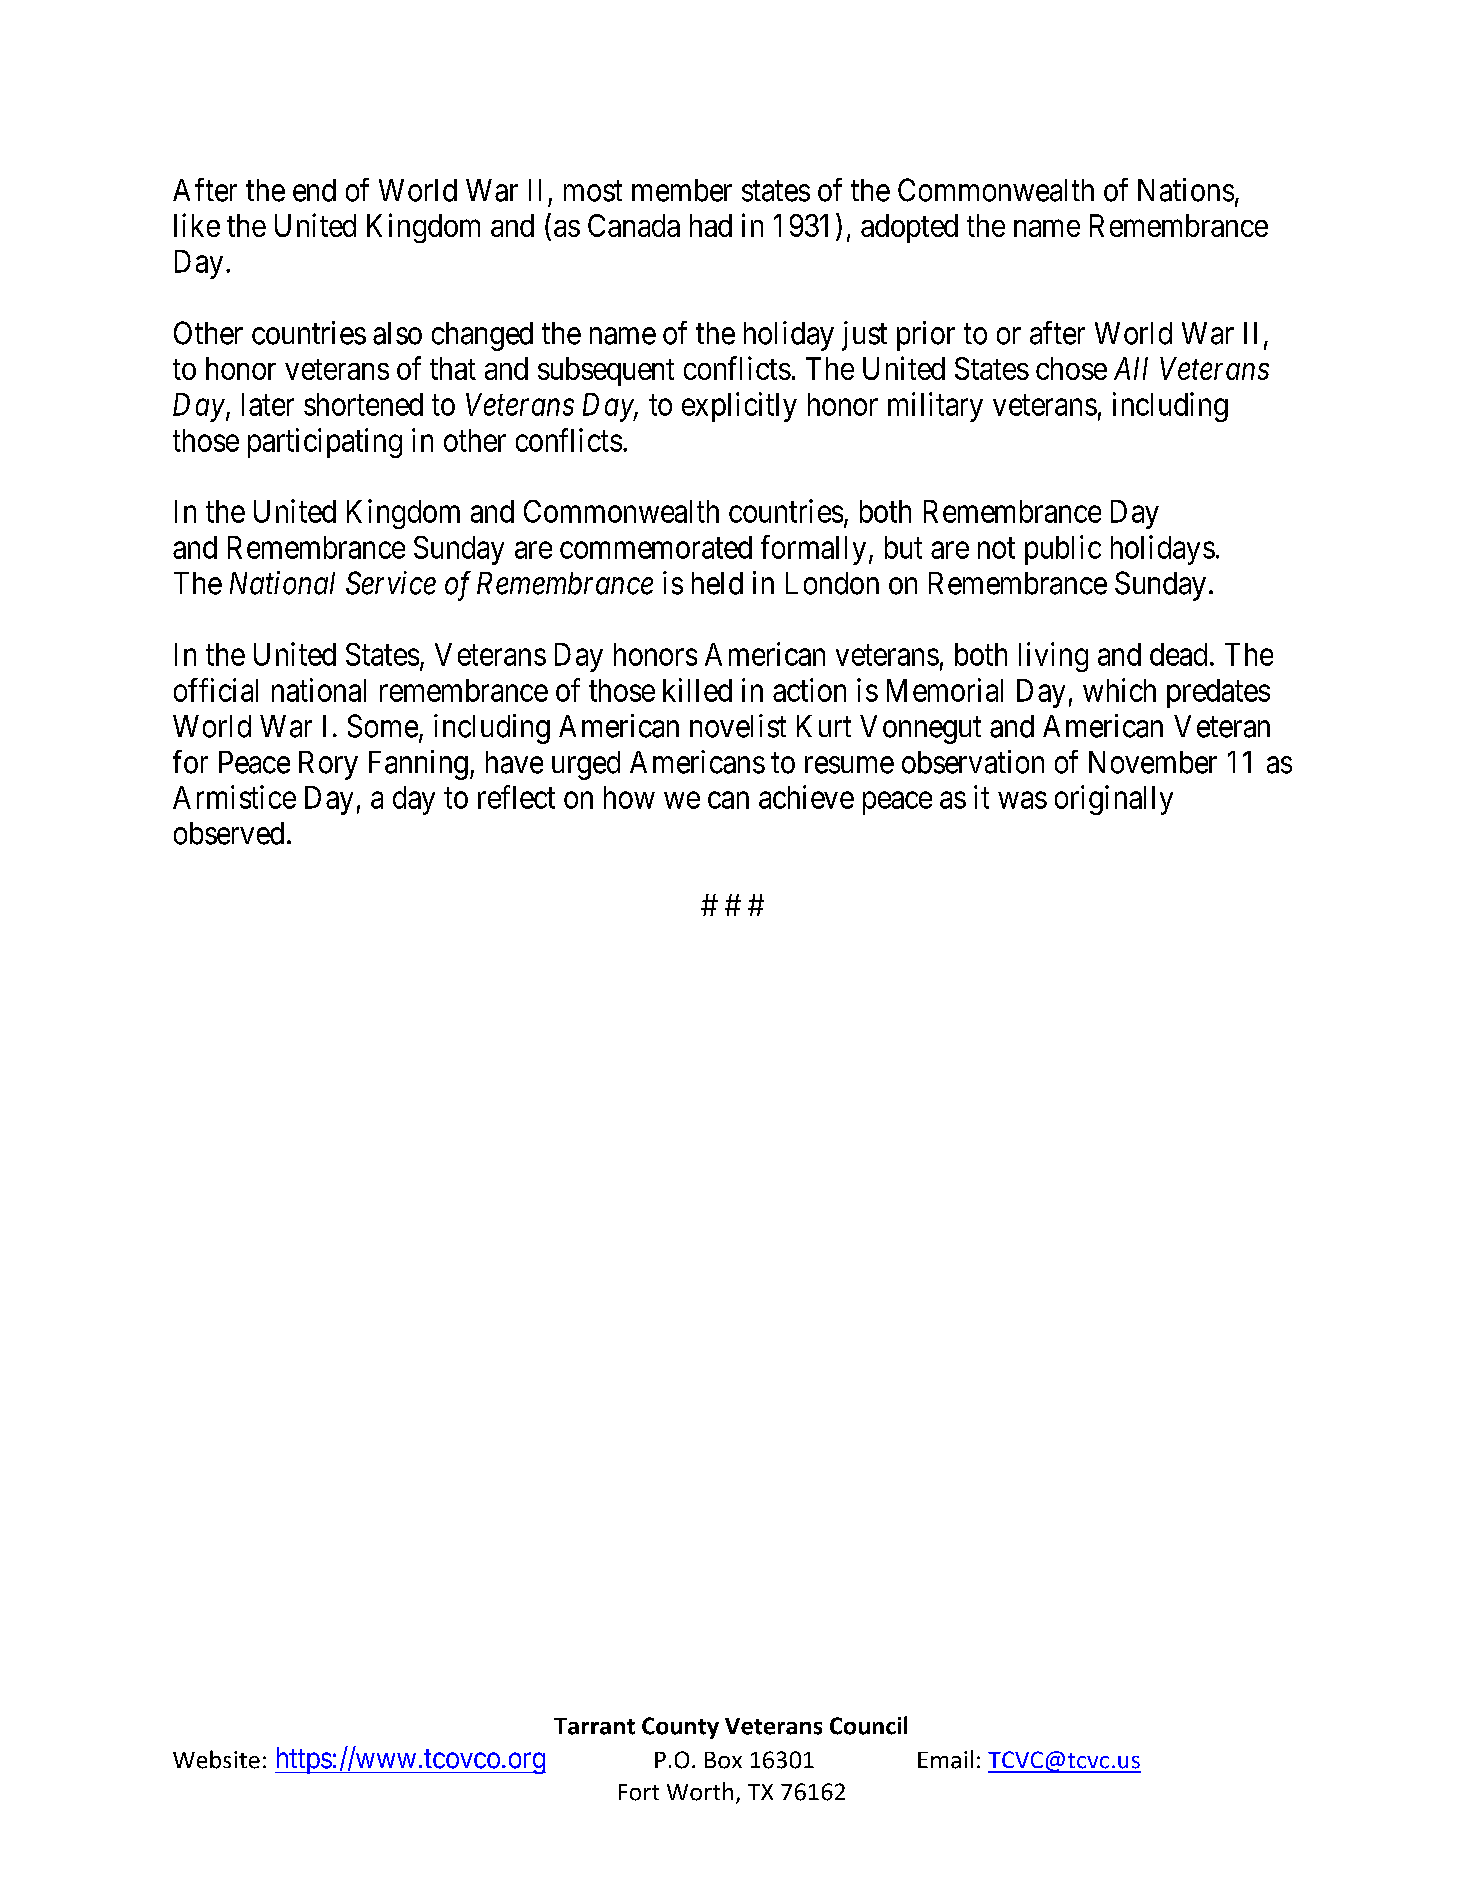  What do you see at coordinates (229, 833) in the document?
I see `observed` at bounding box center [229, 833].
